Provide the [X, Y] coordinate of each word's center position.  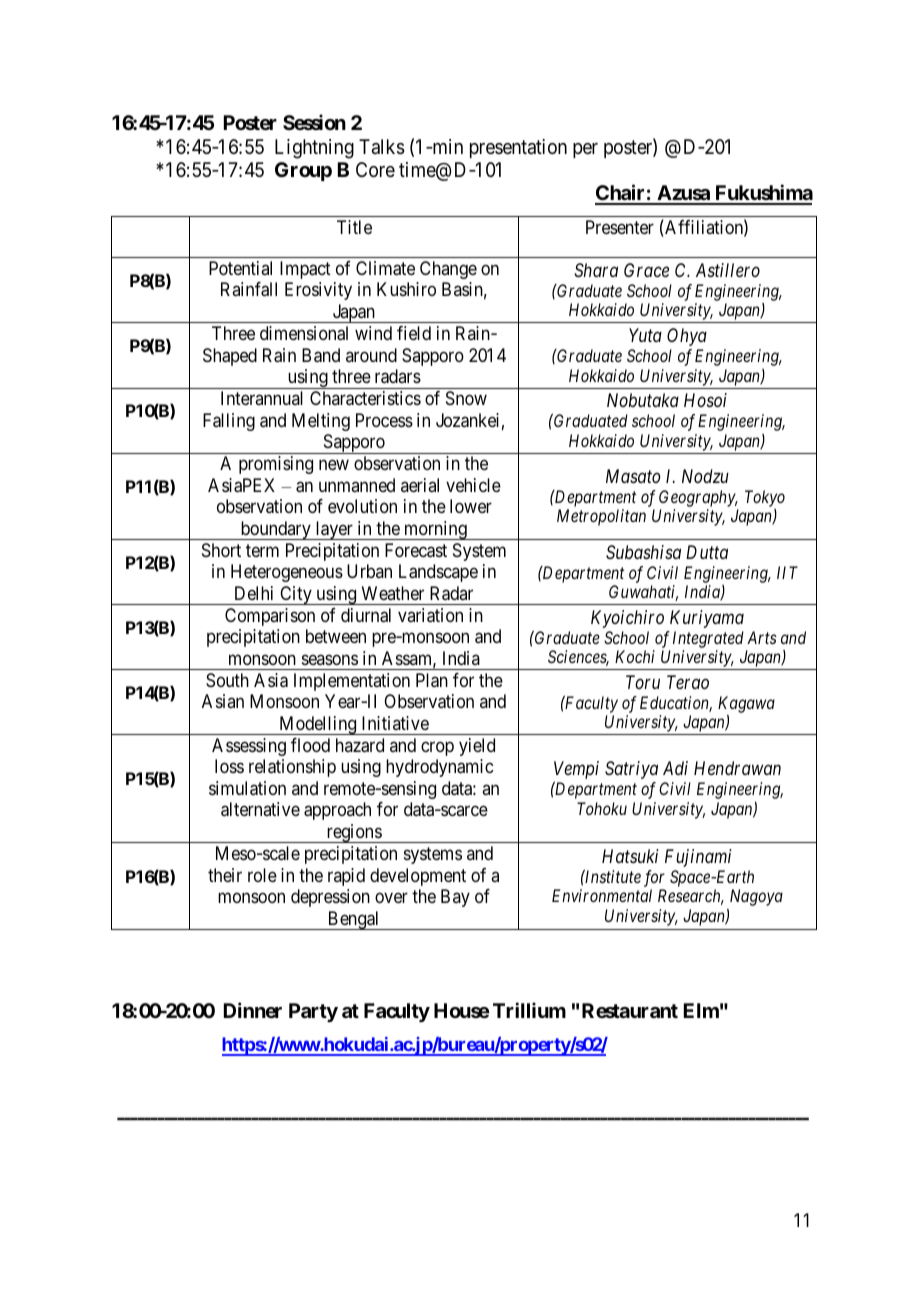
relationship [292, 768]
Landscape [438, 573]
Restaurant [630, 1010]
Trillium [529, 1010]
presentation [518, 148]
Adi [675, 768]
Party [313, 1012]
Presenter [620, 227]
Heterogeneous [287, 573]
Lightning [314, 149]
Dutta [707, 552]
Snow [466, 398]
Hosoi [705, 400]
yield [477, 747]
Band [321, 355]
